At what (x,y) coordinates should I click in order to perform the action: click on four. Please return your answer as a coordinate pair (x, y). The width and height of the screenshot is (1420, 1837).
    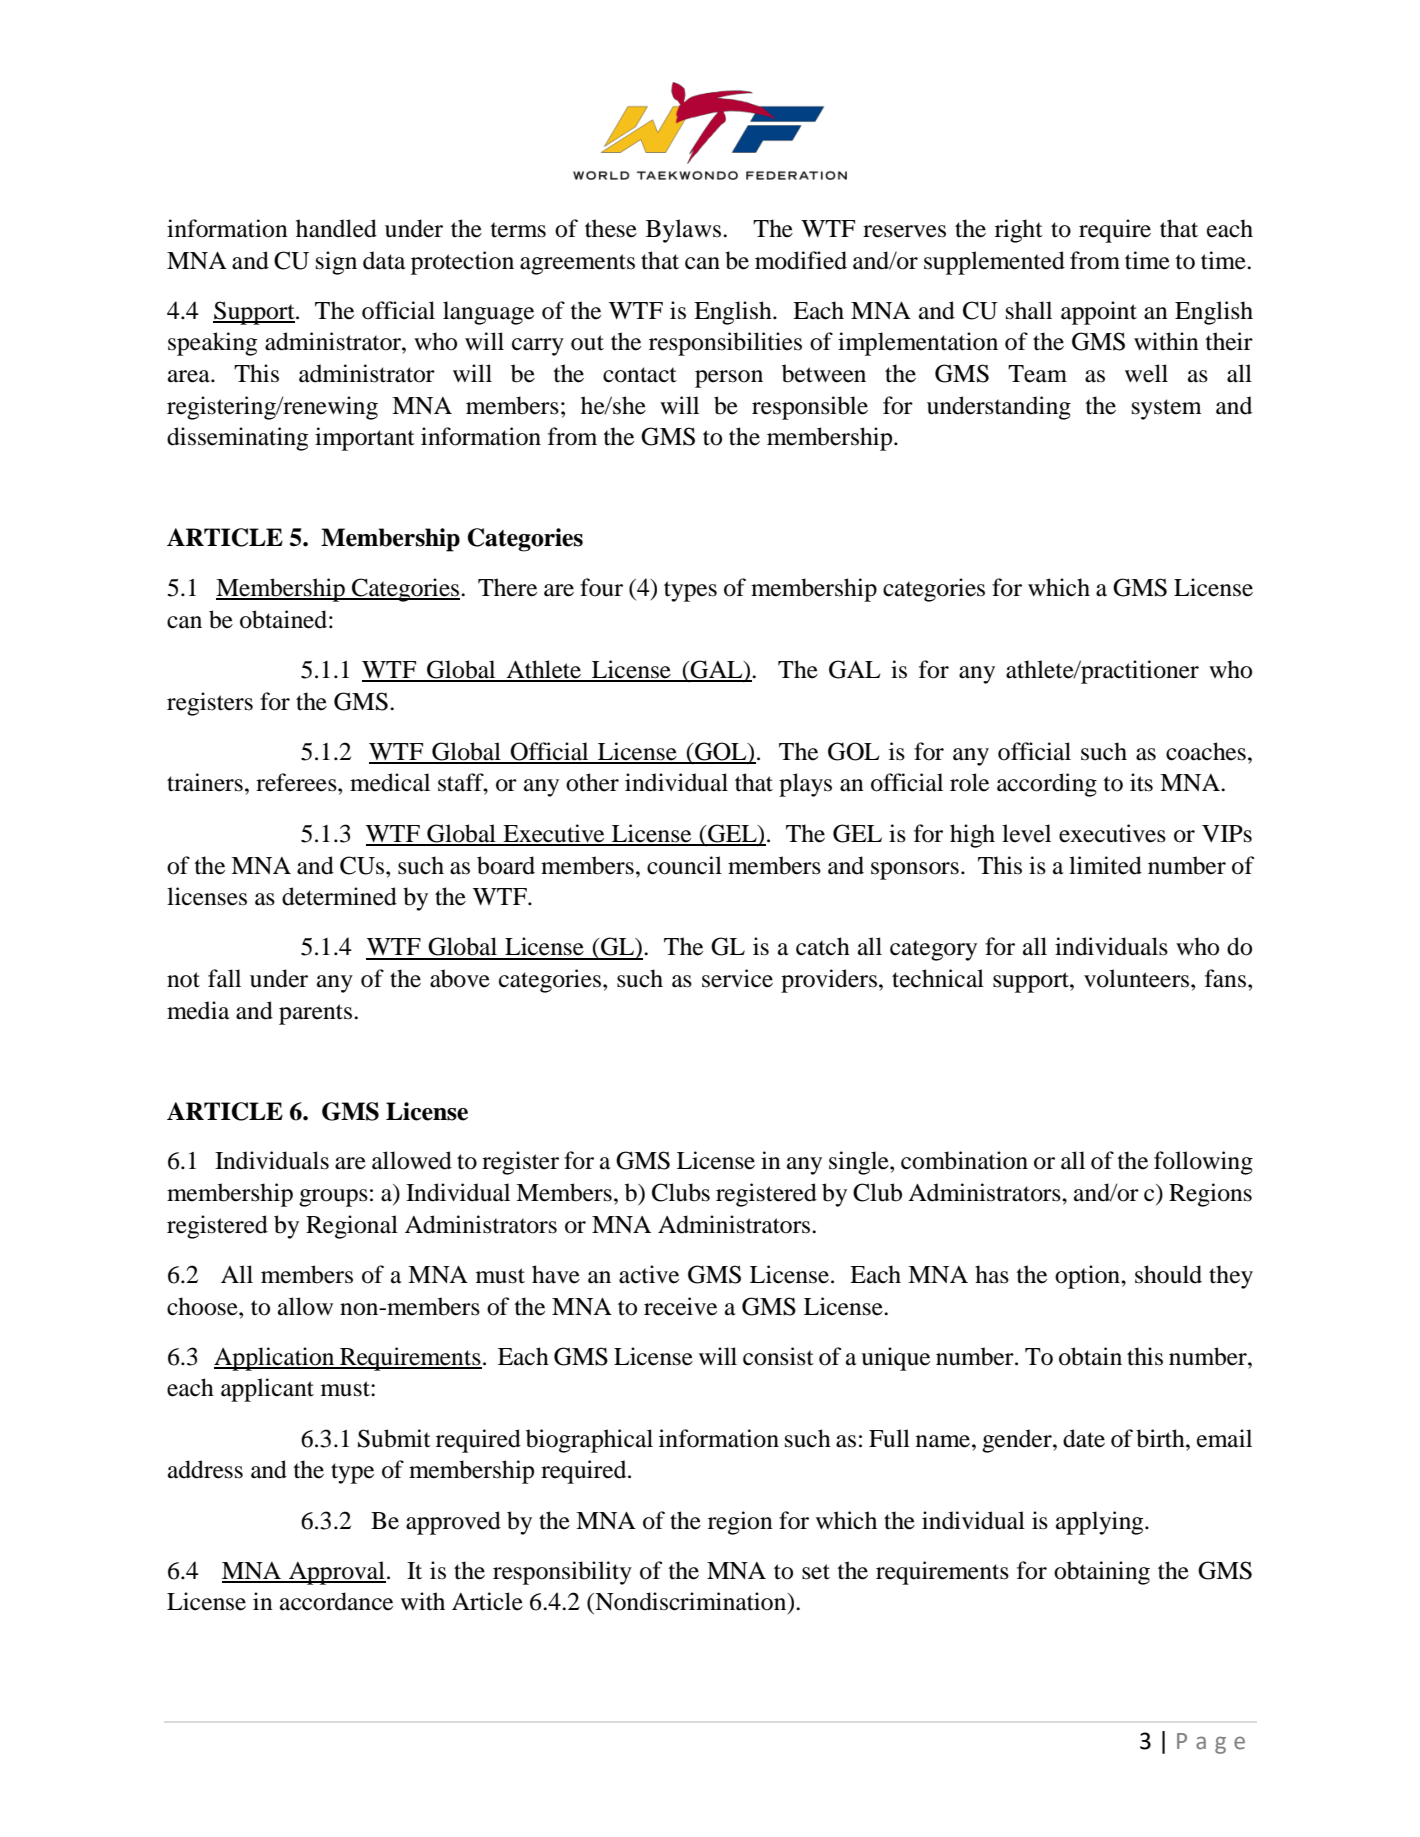
    Looking at the image, I should click on (601, 587).
